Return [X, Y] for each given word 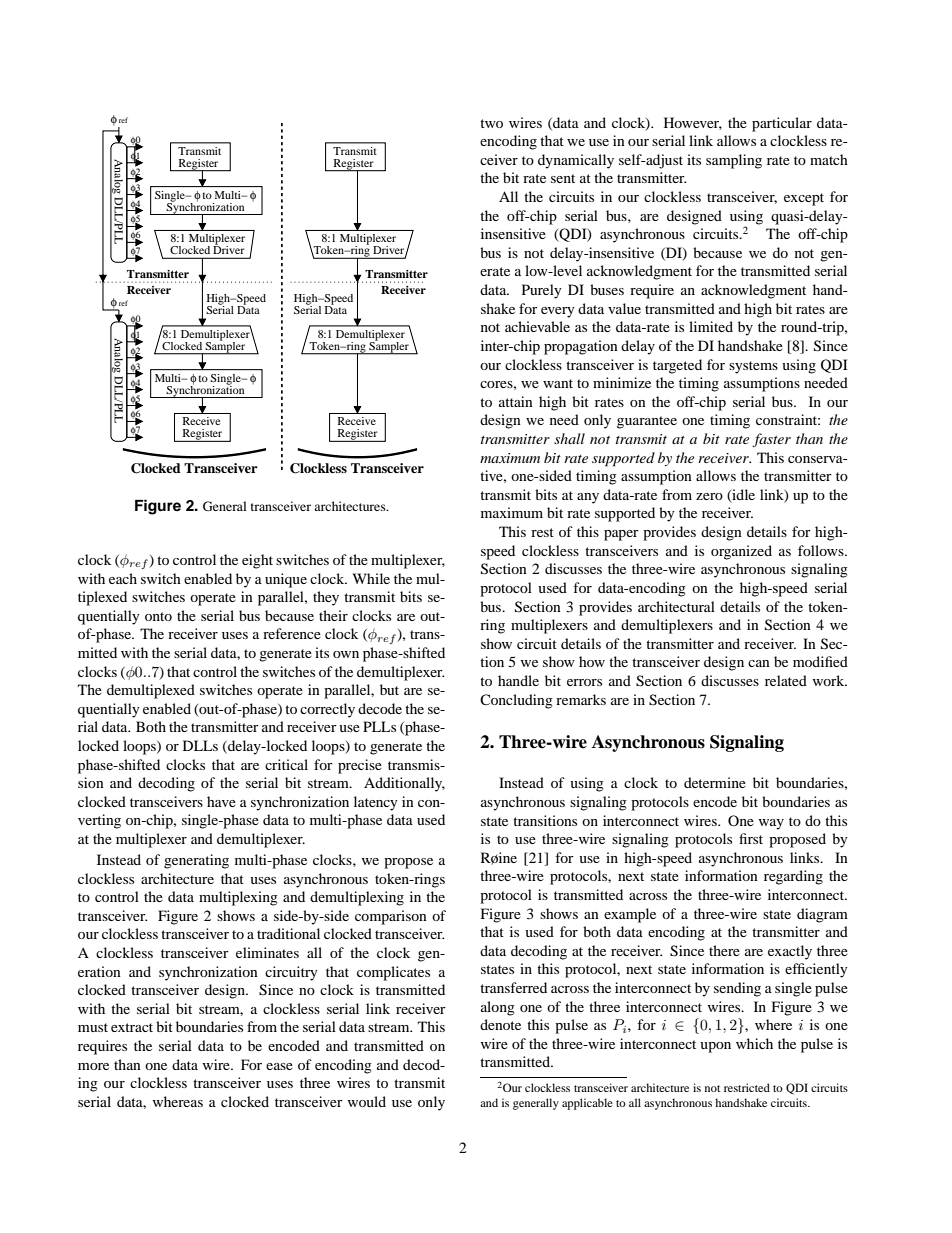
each [123, 578]
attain [516, 401]
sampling [734, 161]
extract [132, 1027]
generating [196, 861]
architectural [676, 606]
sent [563, 178]
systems [753, 367]
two [491, 123]
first [751, 838]
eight [257, 561]
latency [376, 803]
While [371, 578]
